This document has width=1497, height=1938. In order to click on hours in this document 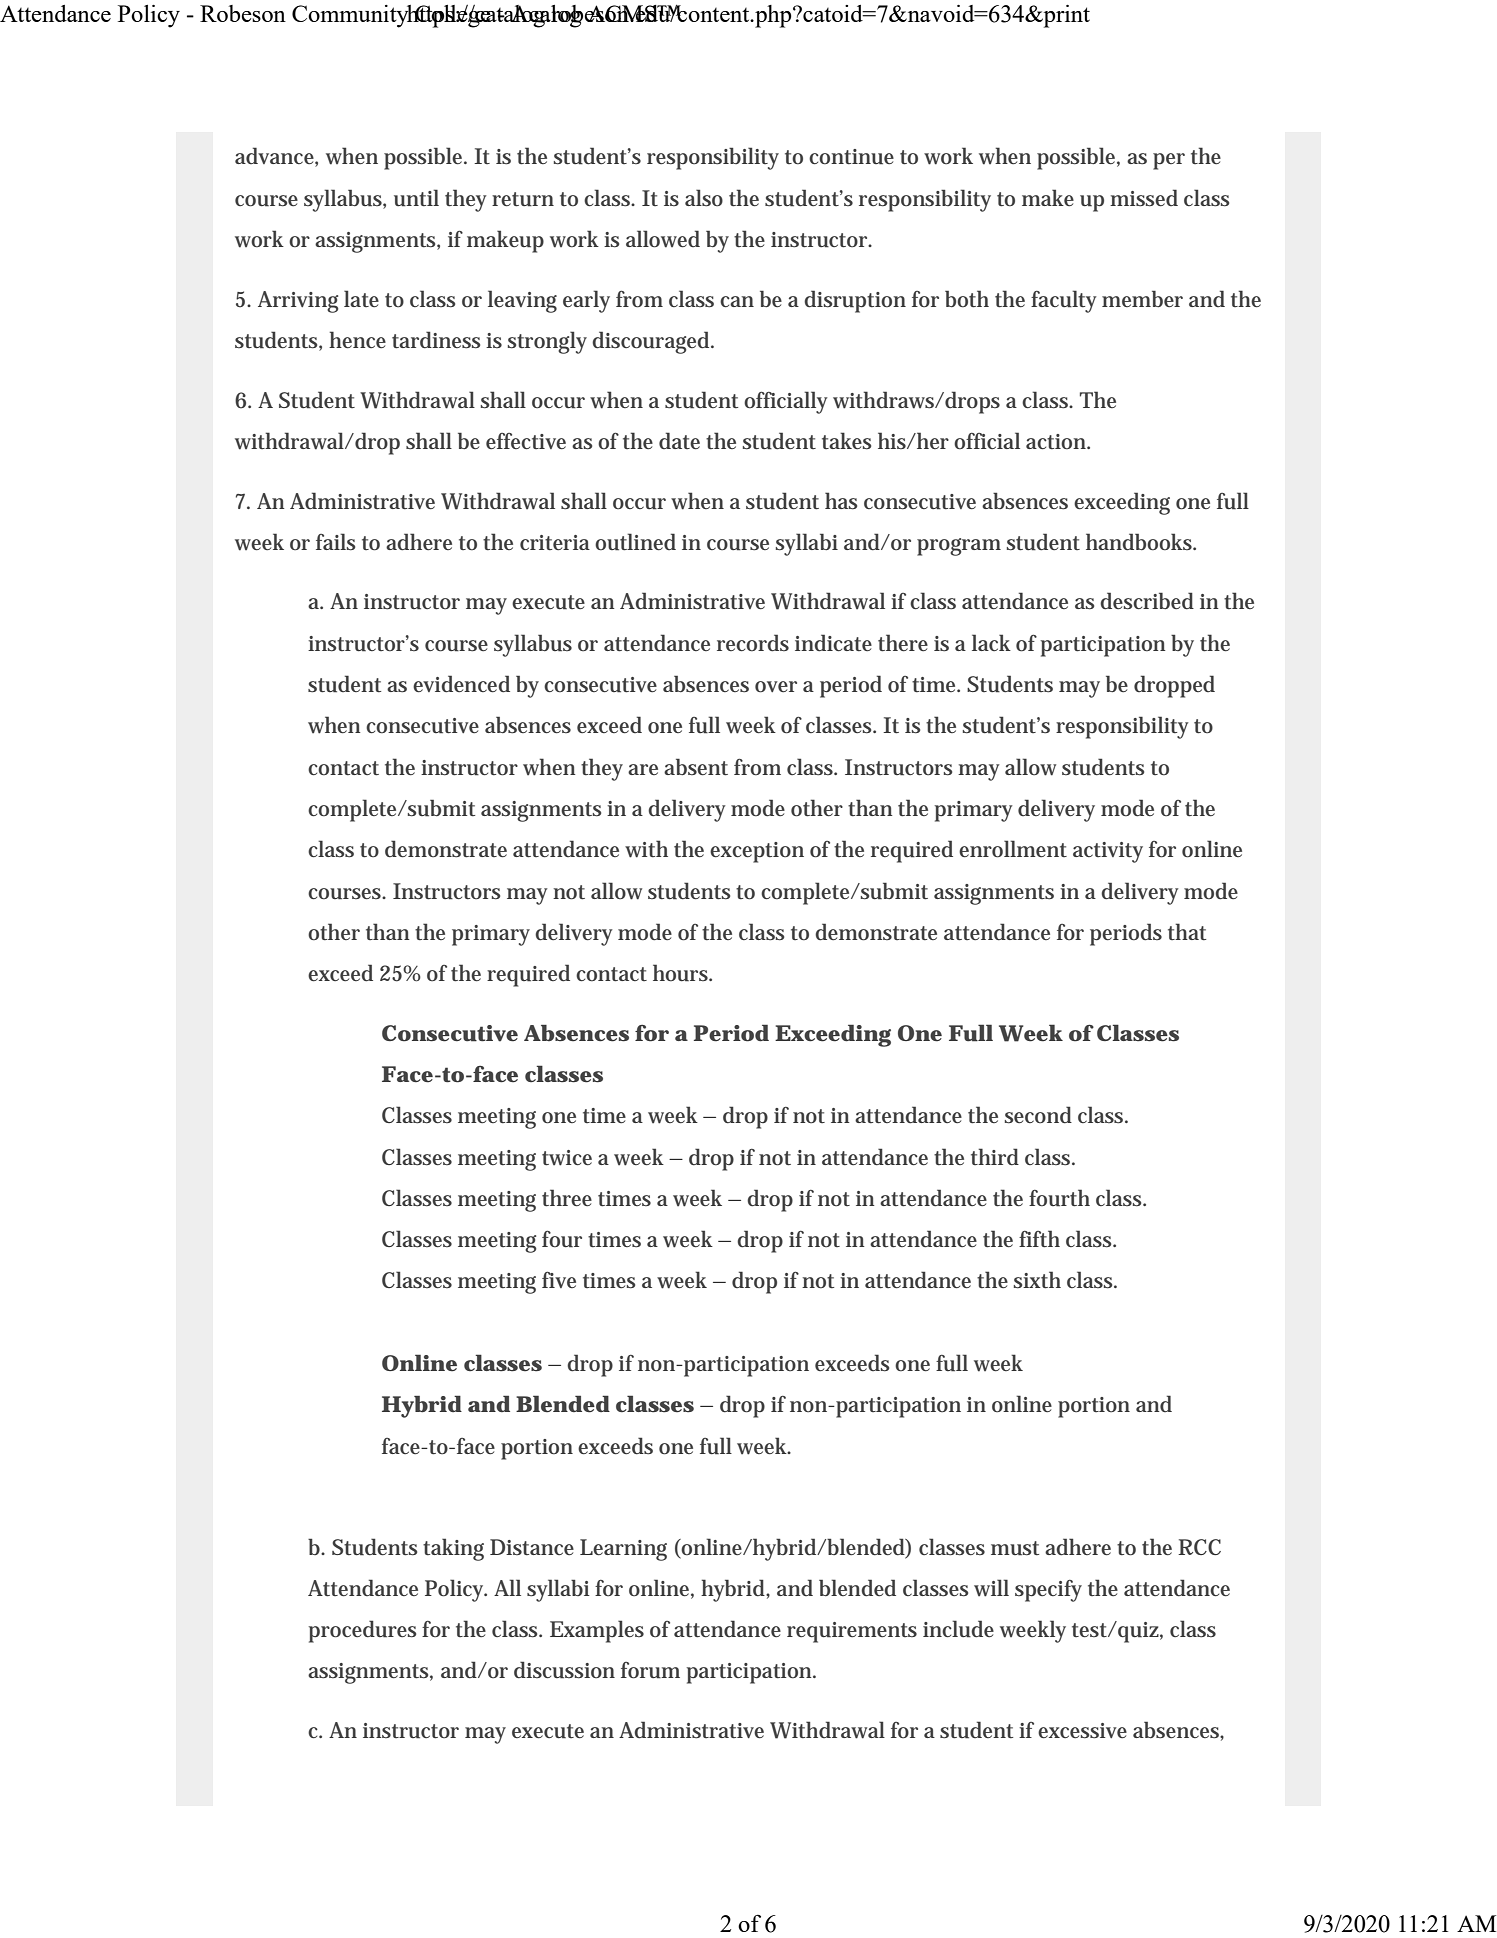, I will do `click(682, 973)`.
